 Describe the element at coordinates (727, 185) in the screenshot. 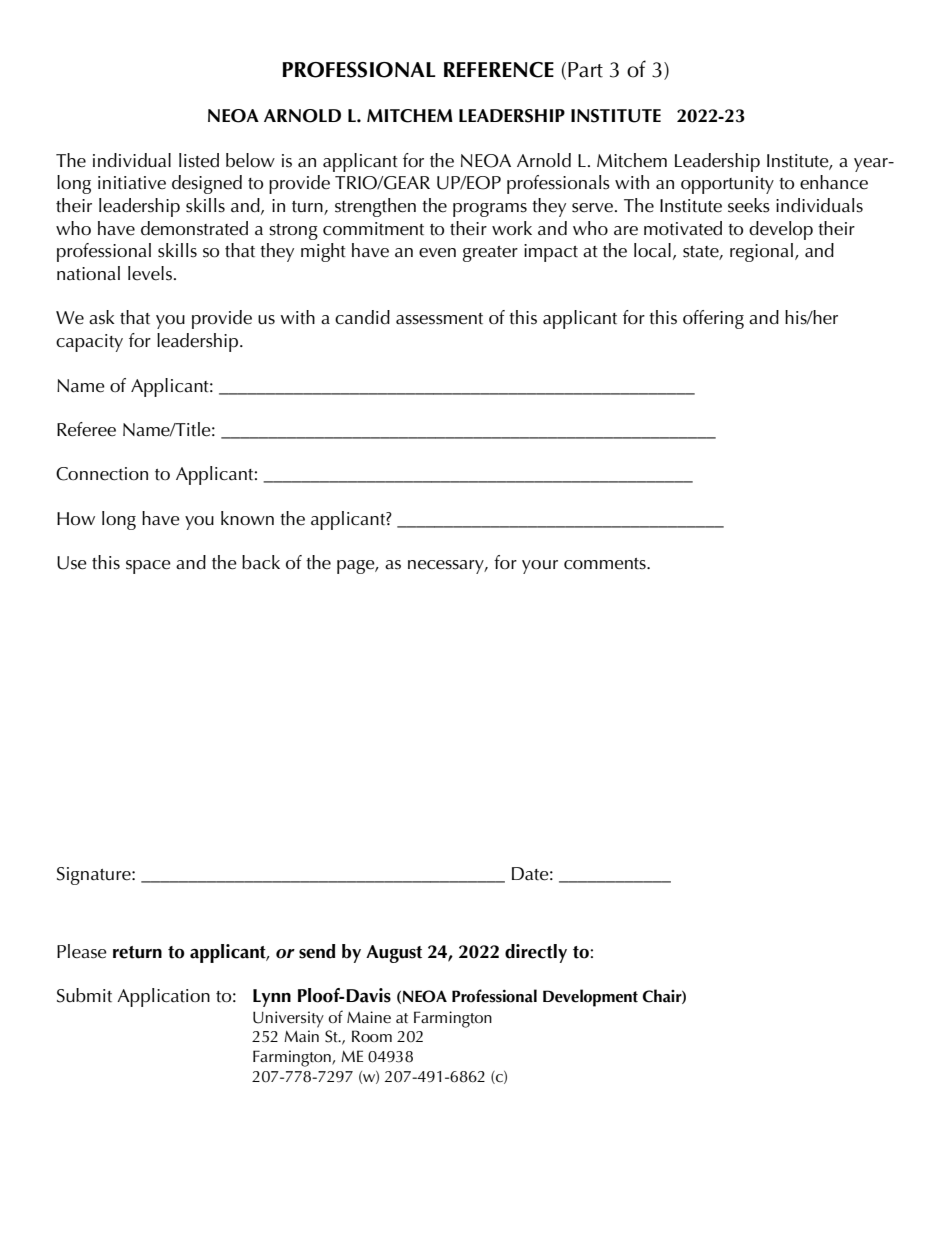

I see `opportunity` at that location.
